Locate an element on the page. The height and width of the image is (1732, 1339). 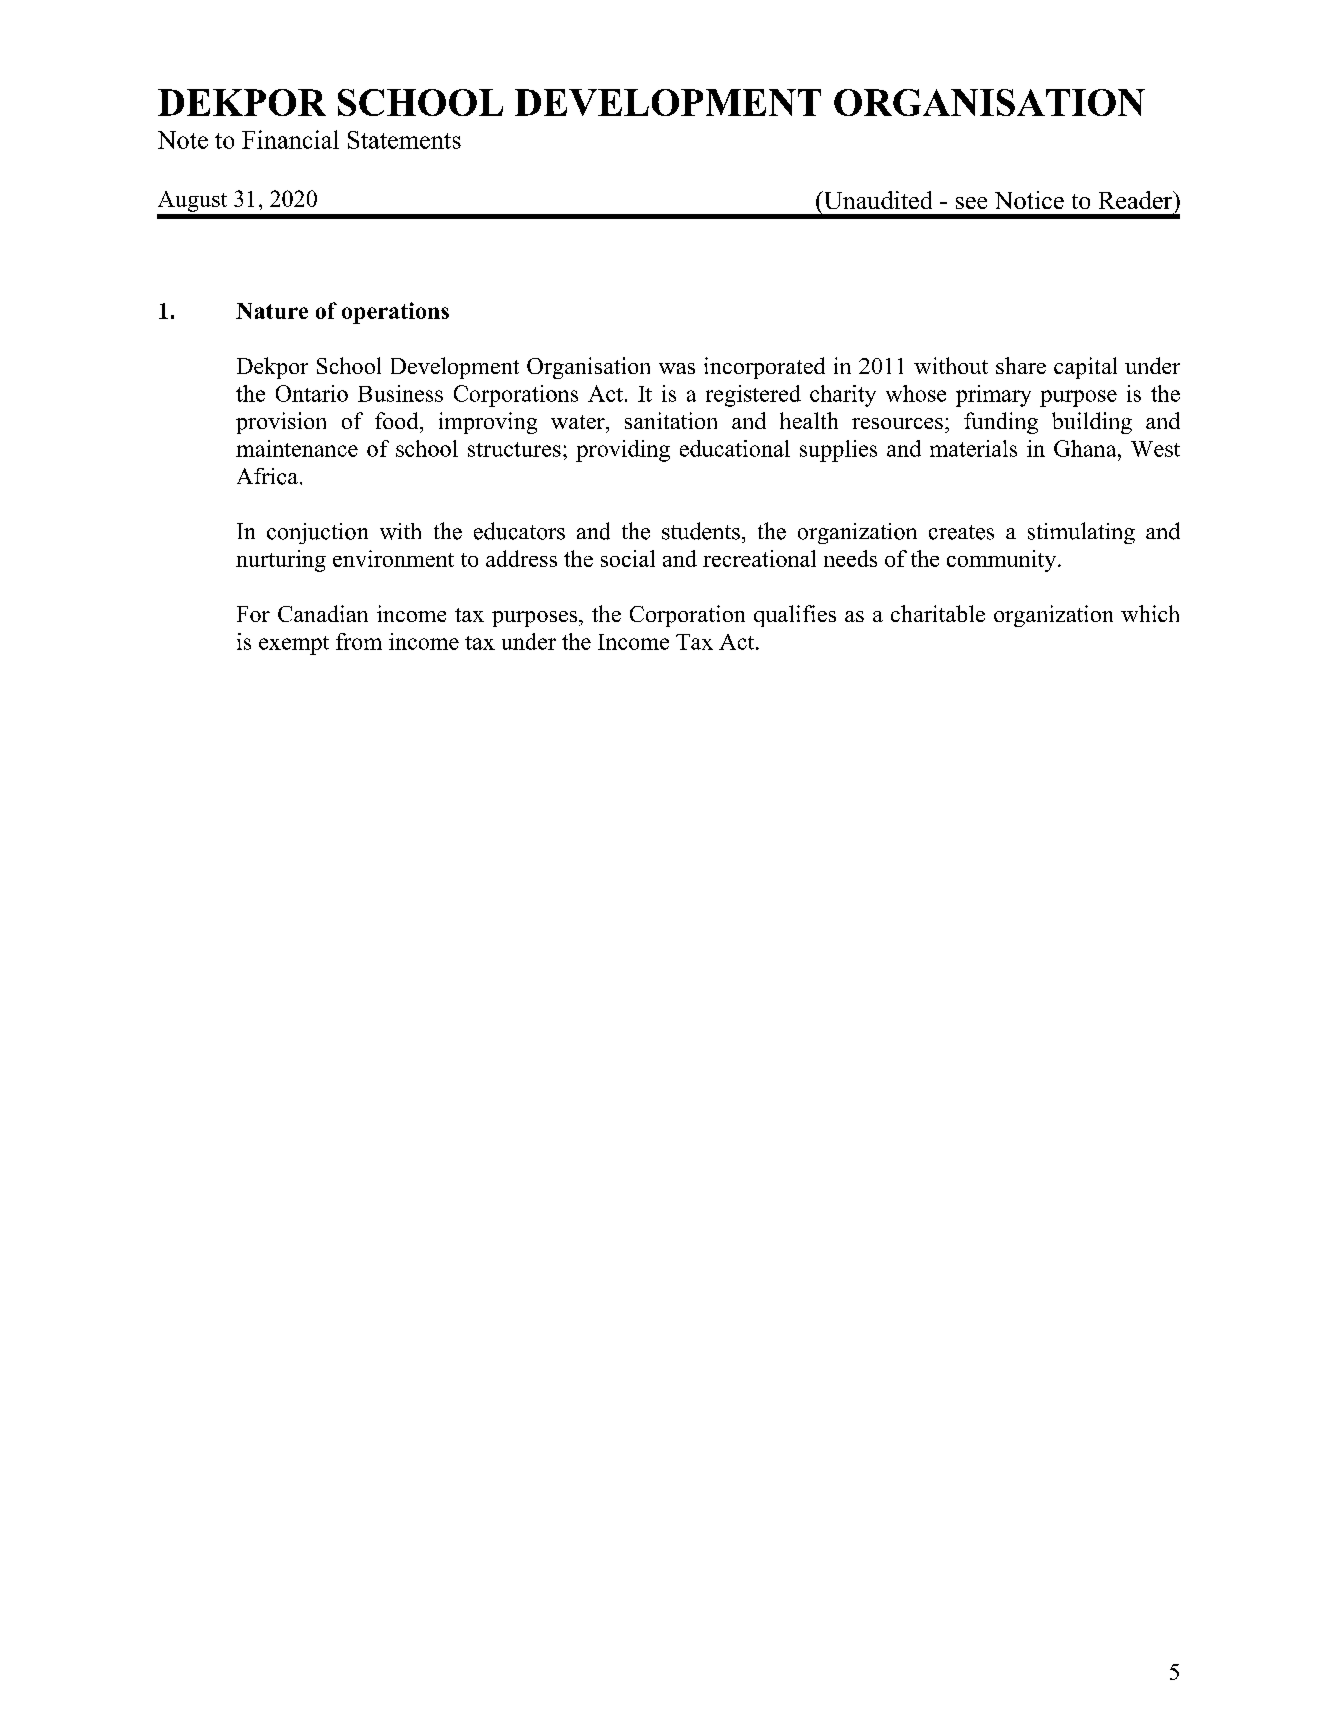
charitable is located at coordinates (938, 613).
